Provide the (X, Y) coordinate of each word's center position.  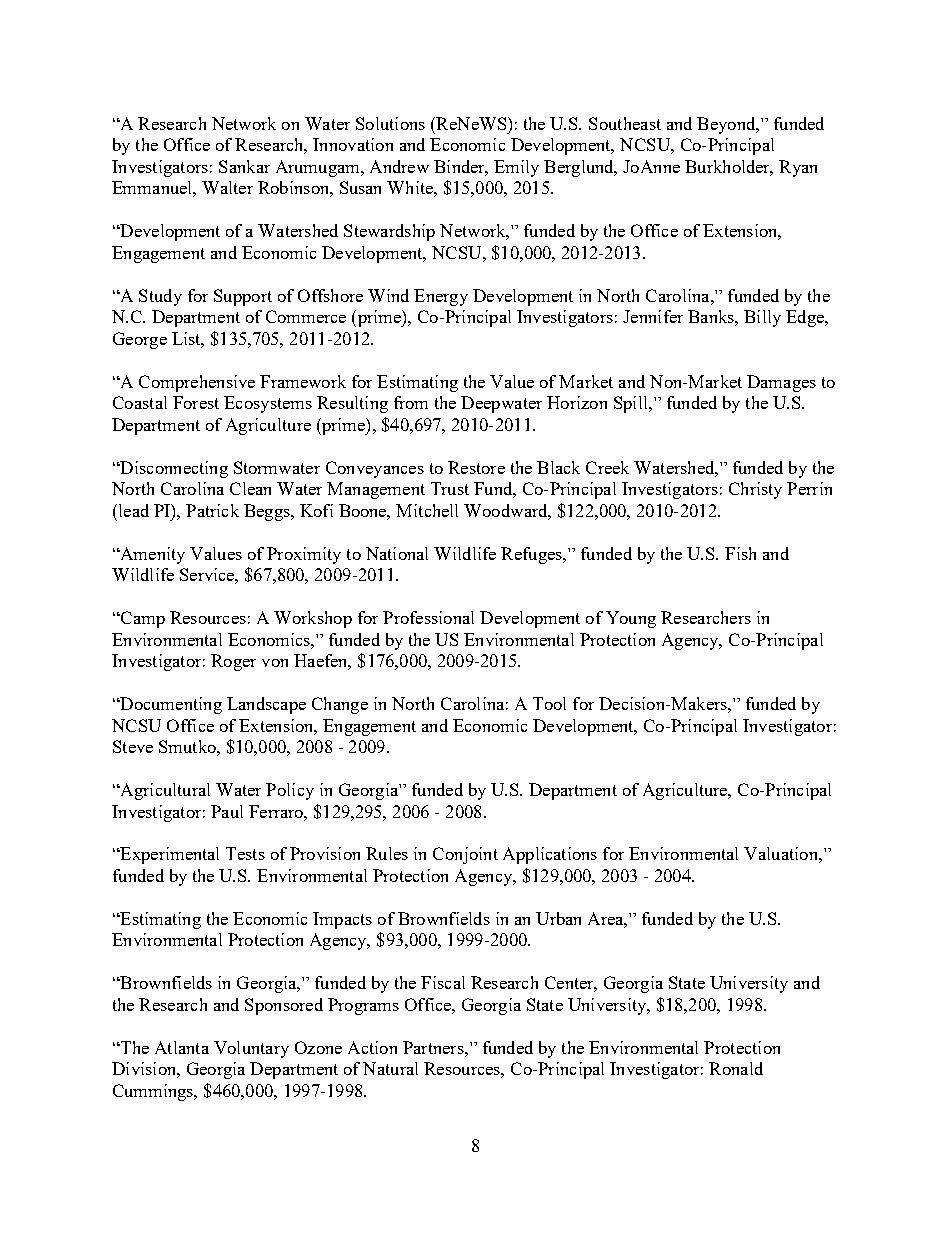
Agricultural (164, 791)
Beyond (727, 125)
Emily (516, 168)
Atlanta (182, 1047)
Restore (476, 467)
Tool (549, 703)
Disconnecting (173, 469)
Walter (227, 187)
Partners (434, 1047)
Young (631, 619)
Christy (755, 490)
